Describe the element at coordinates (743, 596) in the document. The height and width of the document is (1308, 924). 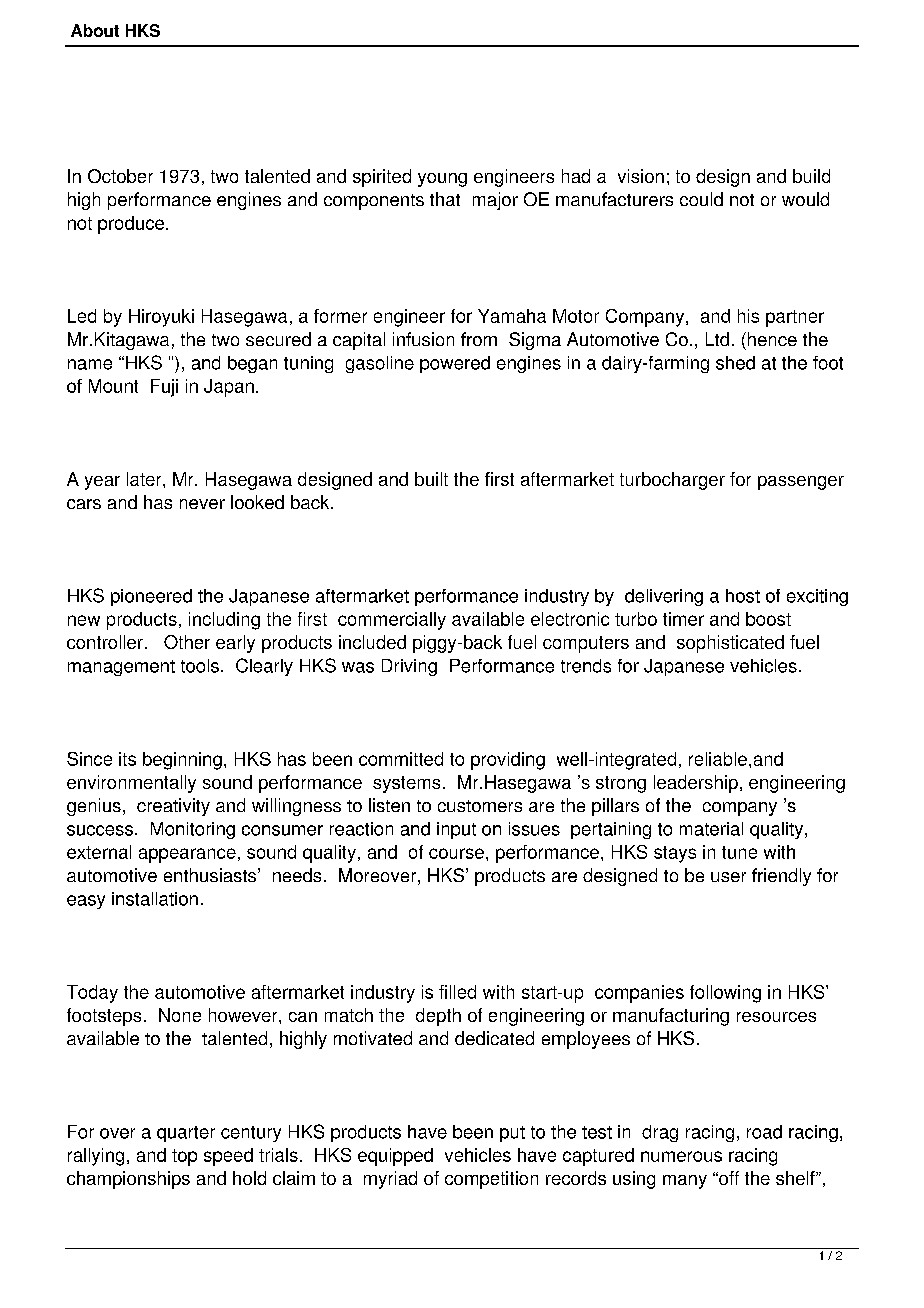
I see `host` at that location.
